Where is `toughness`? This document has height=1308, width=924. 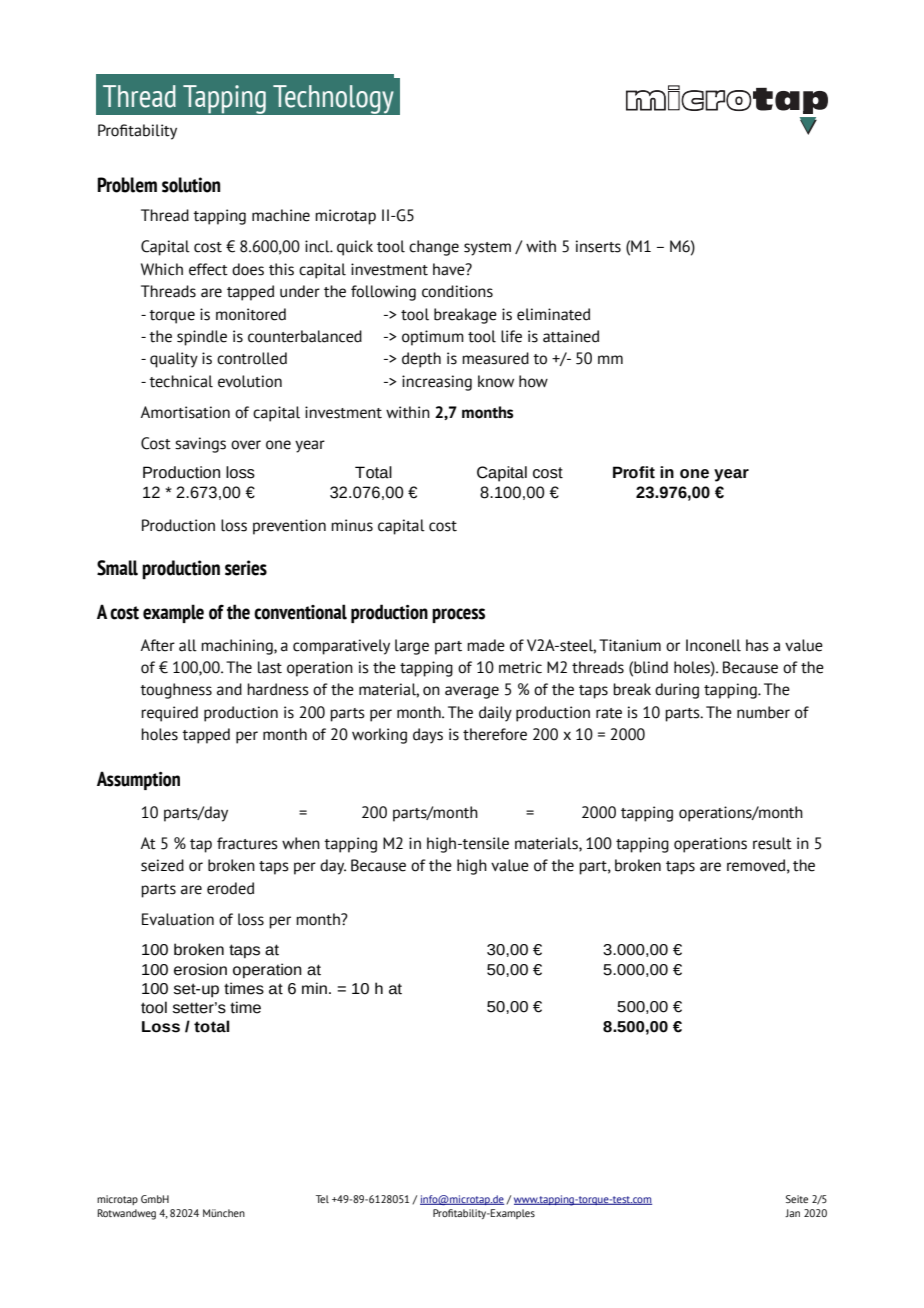 toughness is located at coordinates (176, 691).
